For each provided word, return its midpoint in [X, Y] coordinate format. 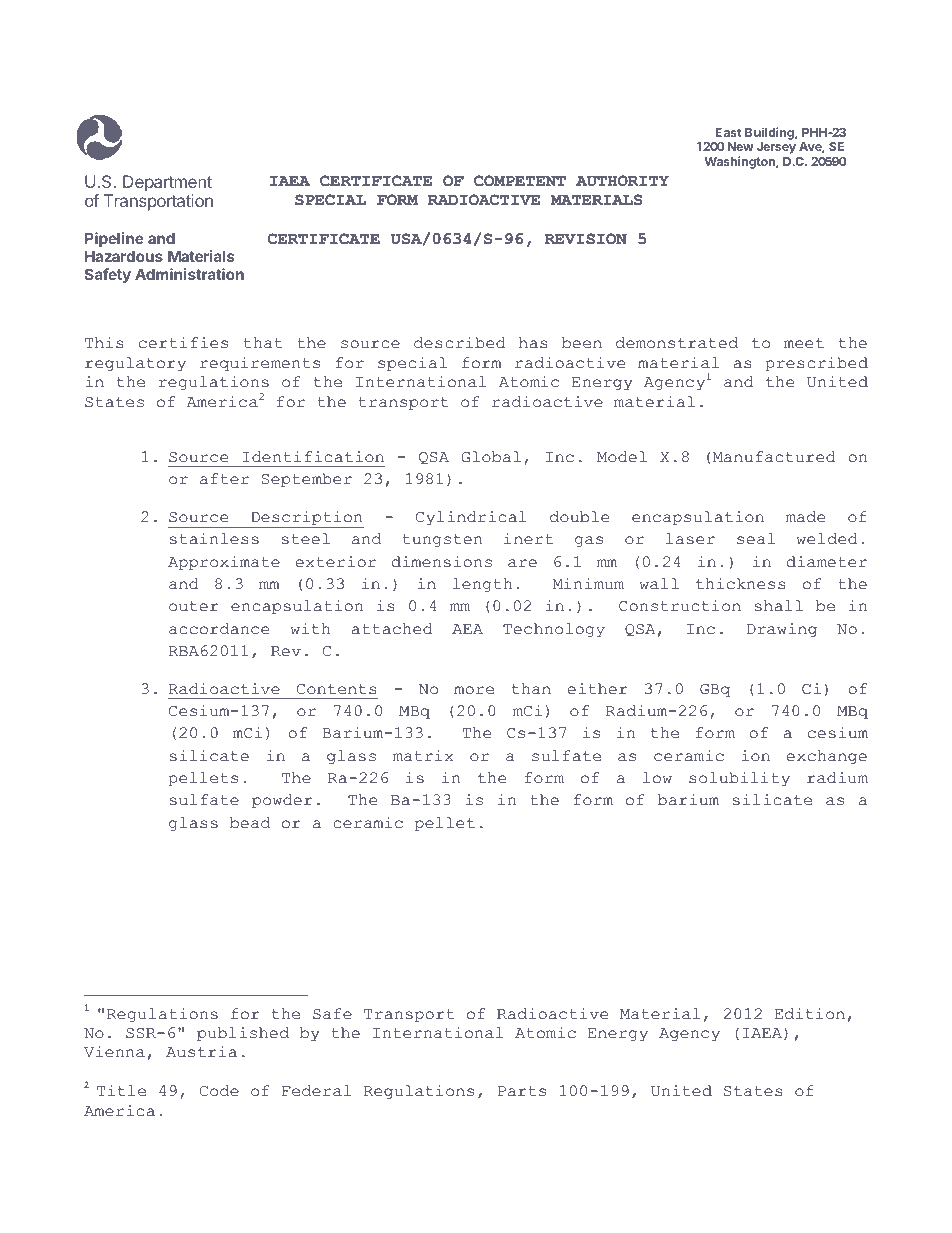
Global [491, 457]
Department [167, 183]
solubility [739, 779]
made [805, 517]
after [224, 479]
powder [282, 801]
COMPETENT [520, 181]
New [740, 146]
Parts [522, 1091]
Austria [201, 1052]
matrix [423, 756]
